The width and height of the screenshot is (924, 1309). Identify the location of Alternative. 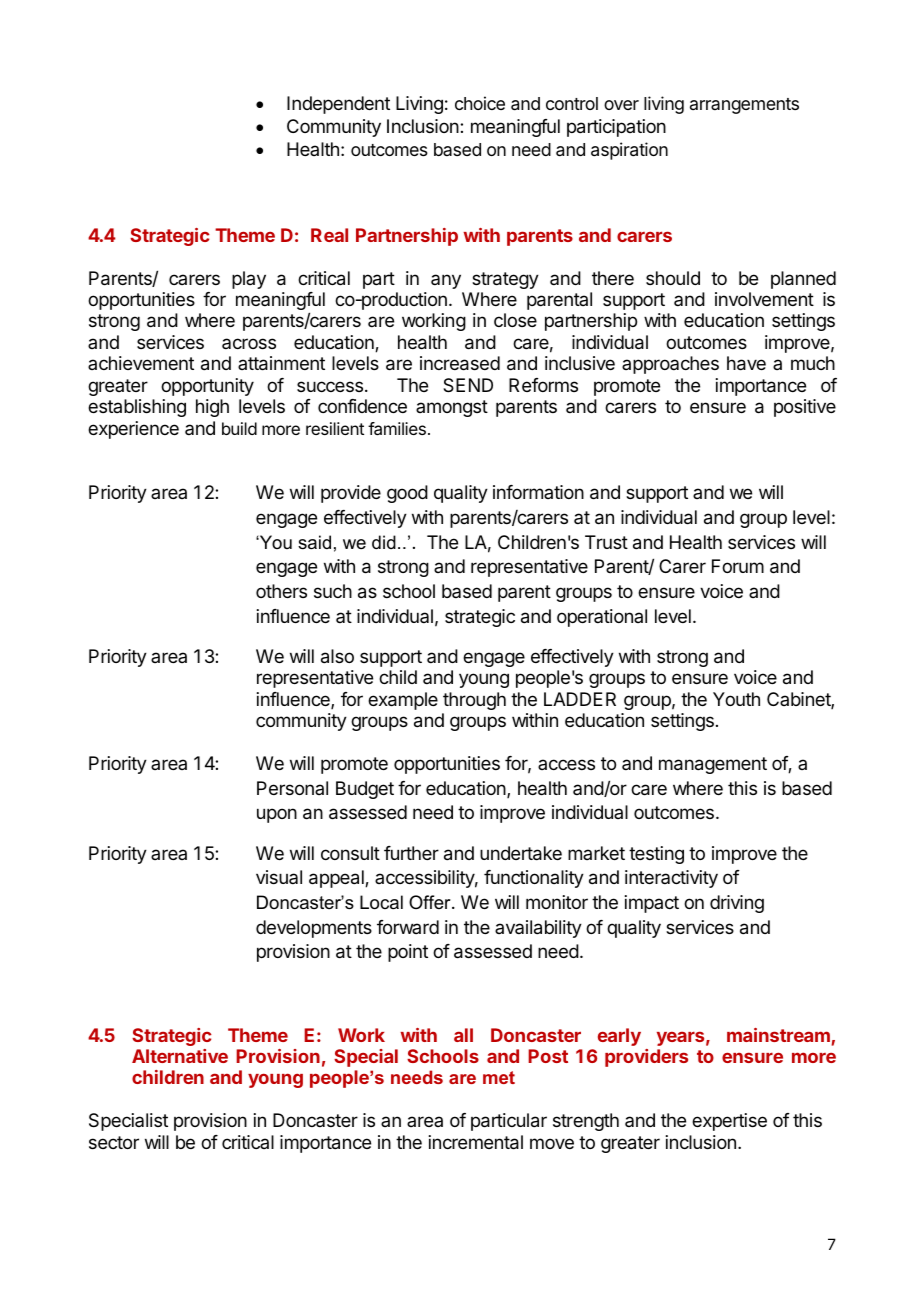
(180, 1056).
